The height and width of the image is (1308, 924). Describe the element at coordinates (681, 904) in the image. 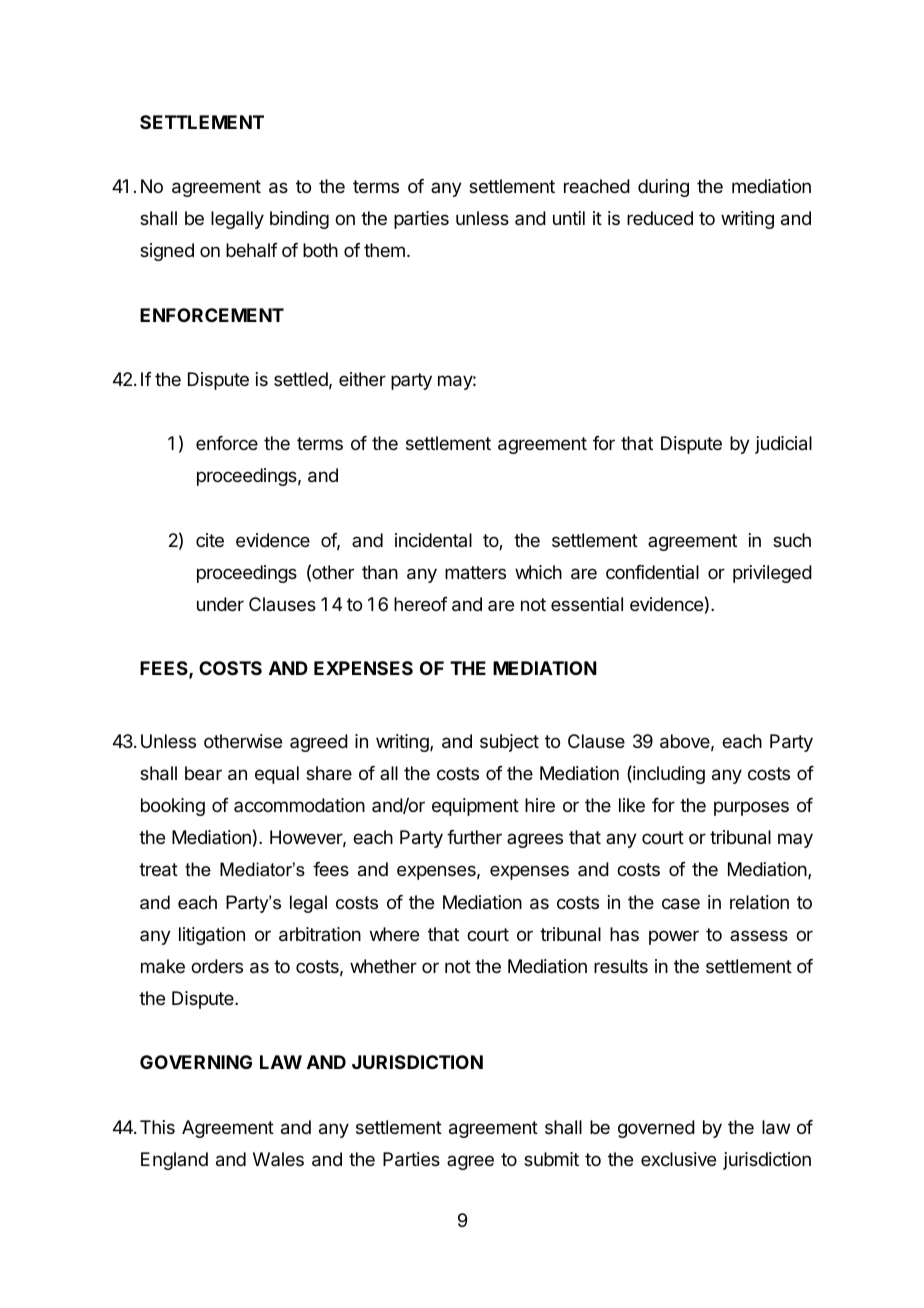

I see `case` at that location.
